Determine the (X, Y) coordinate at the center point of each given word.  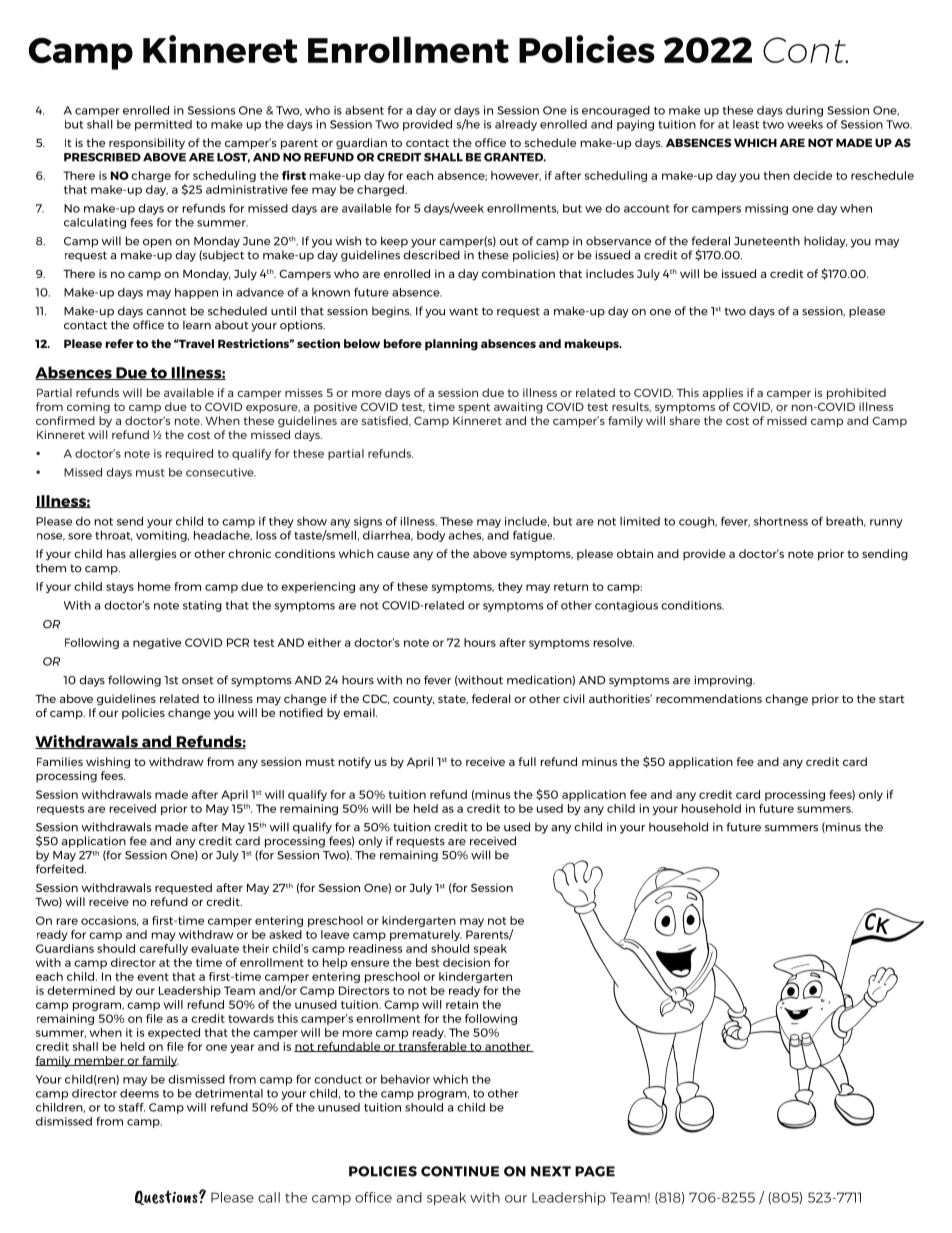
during (804, 111)
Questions (167, 1197)
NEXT (551, 1171)
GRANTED (515, 157)
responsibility (147, 144)
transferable (432, 1047)
